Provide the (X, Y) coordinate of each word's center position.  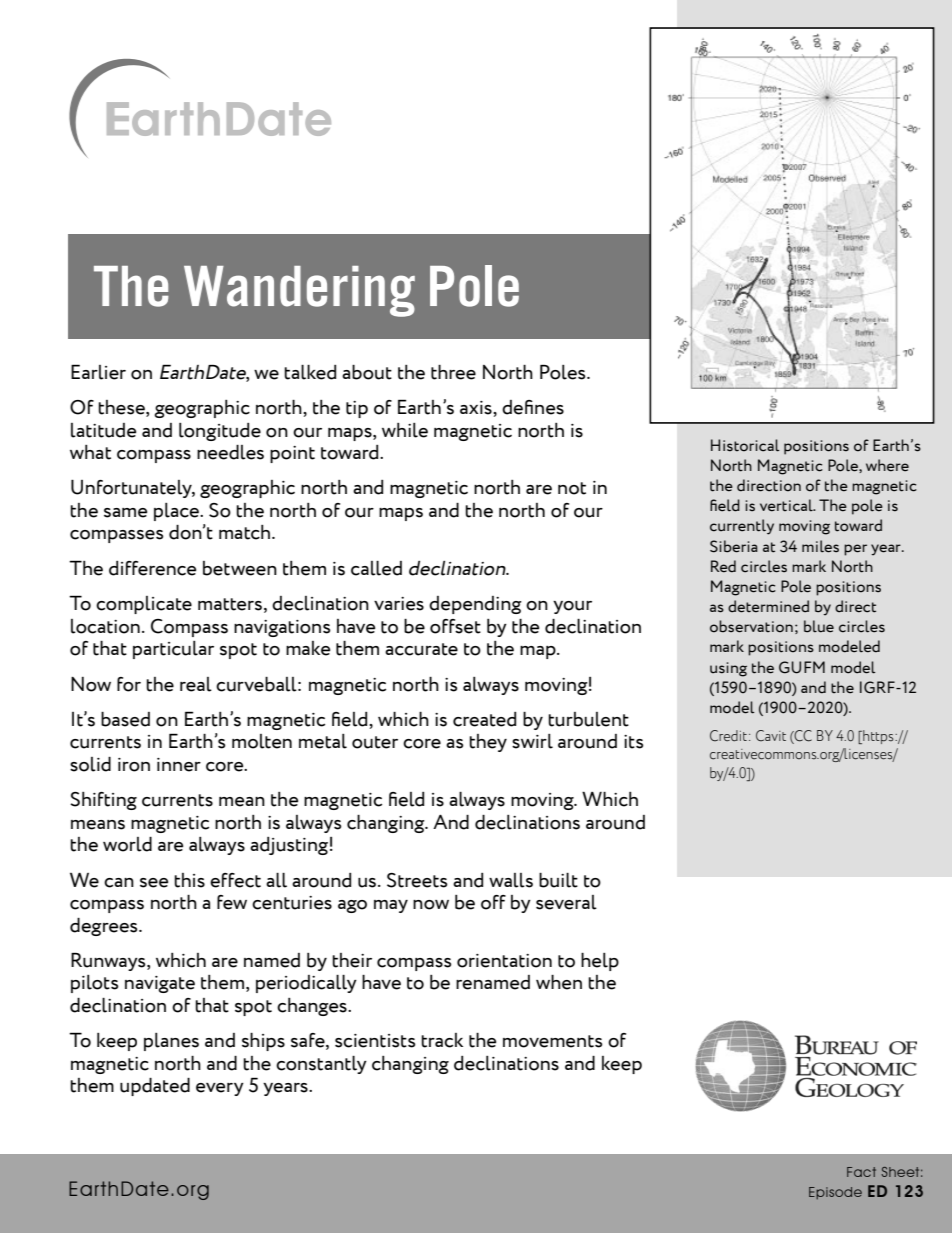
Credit (728, 736)
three (453, 372)
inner (179, 765)
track (442, 1040)
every (220, 1089)
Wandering (299, 291)
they (488, 743)
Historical (745, 445)
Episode (835, 1193)
